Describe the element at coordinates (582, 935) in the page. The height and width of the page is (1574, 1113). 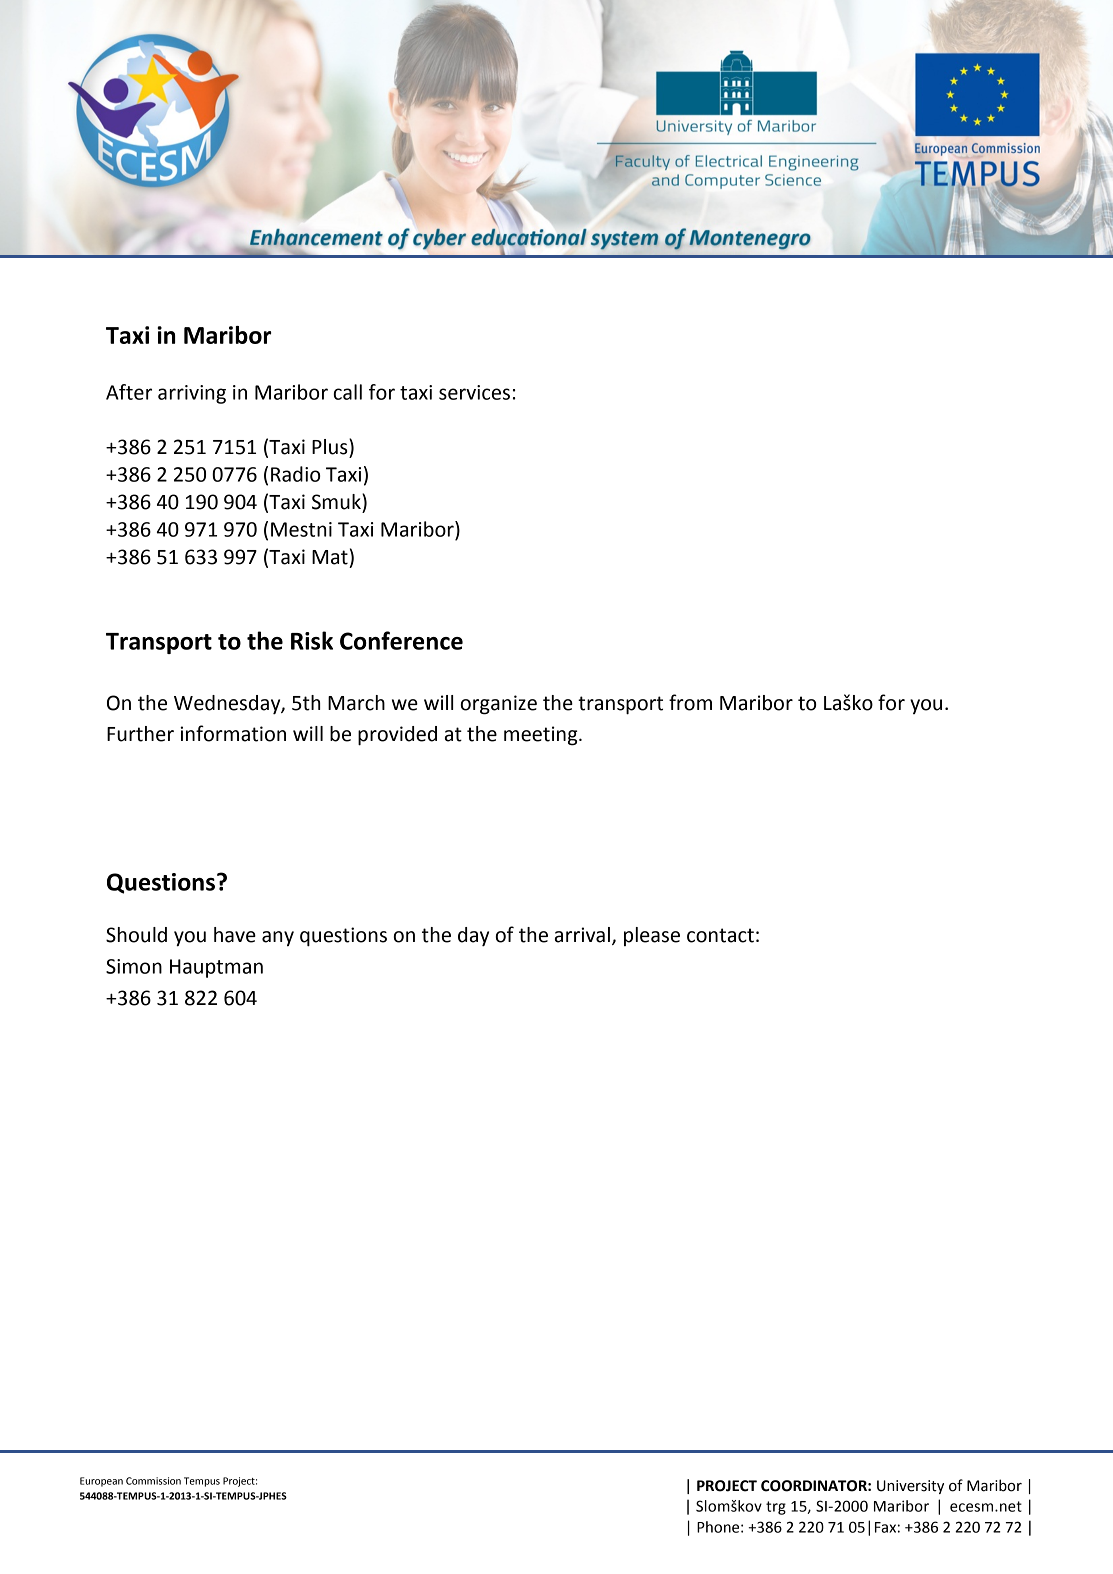
I see `arrival` at that location.
